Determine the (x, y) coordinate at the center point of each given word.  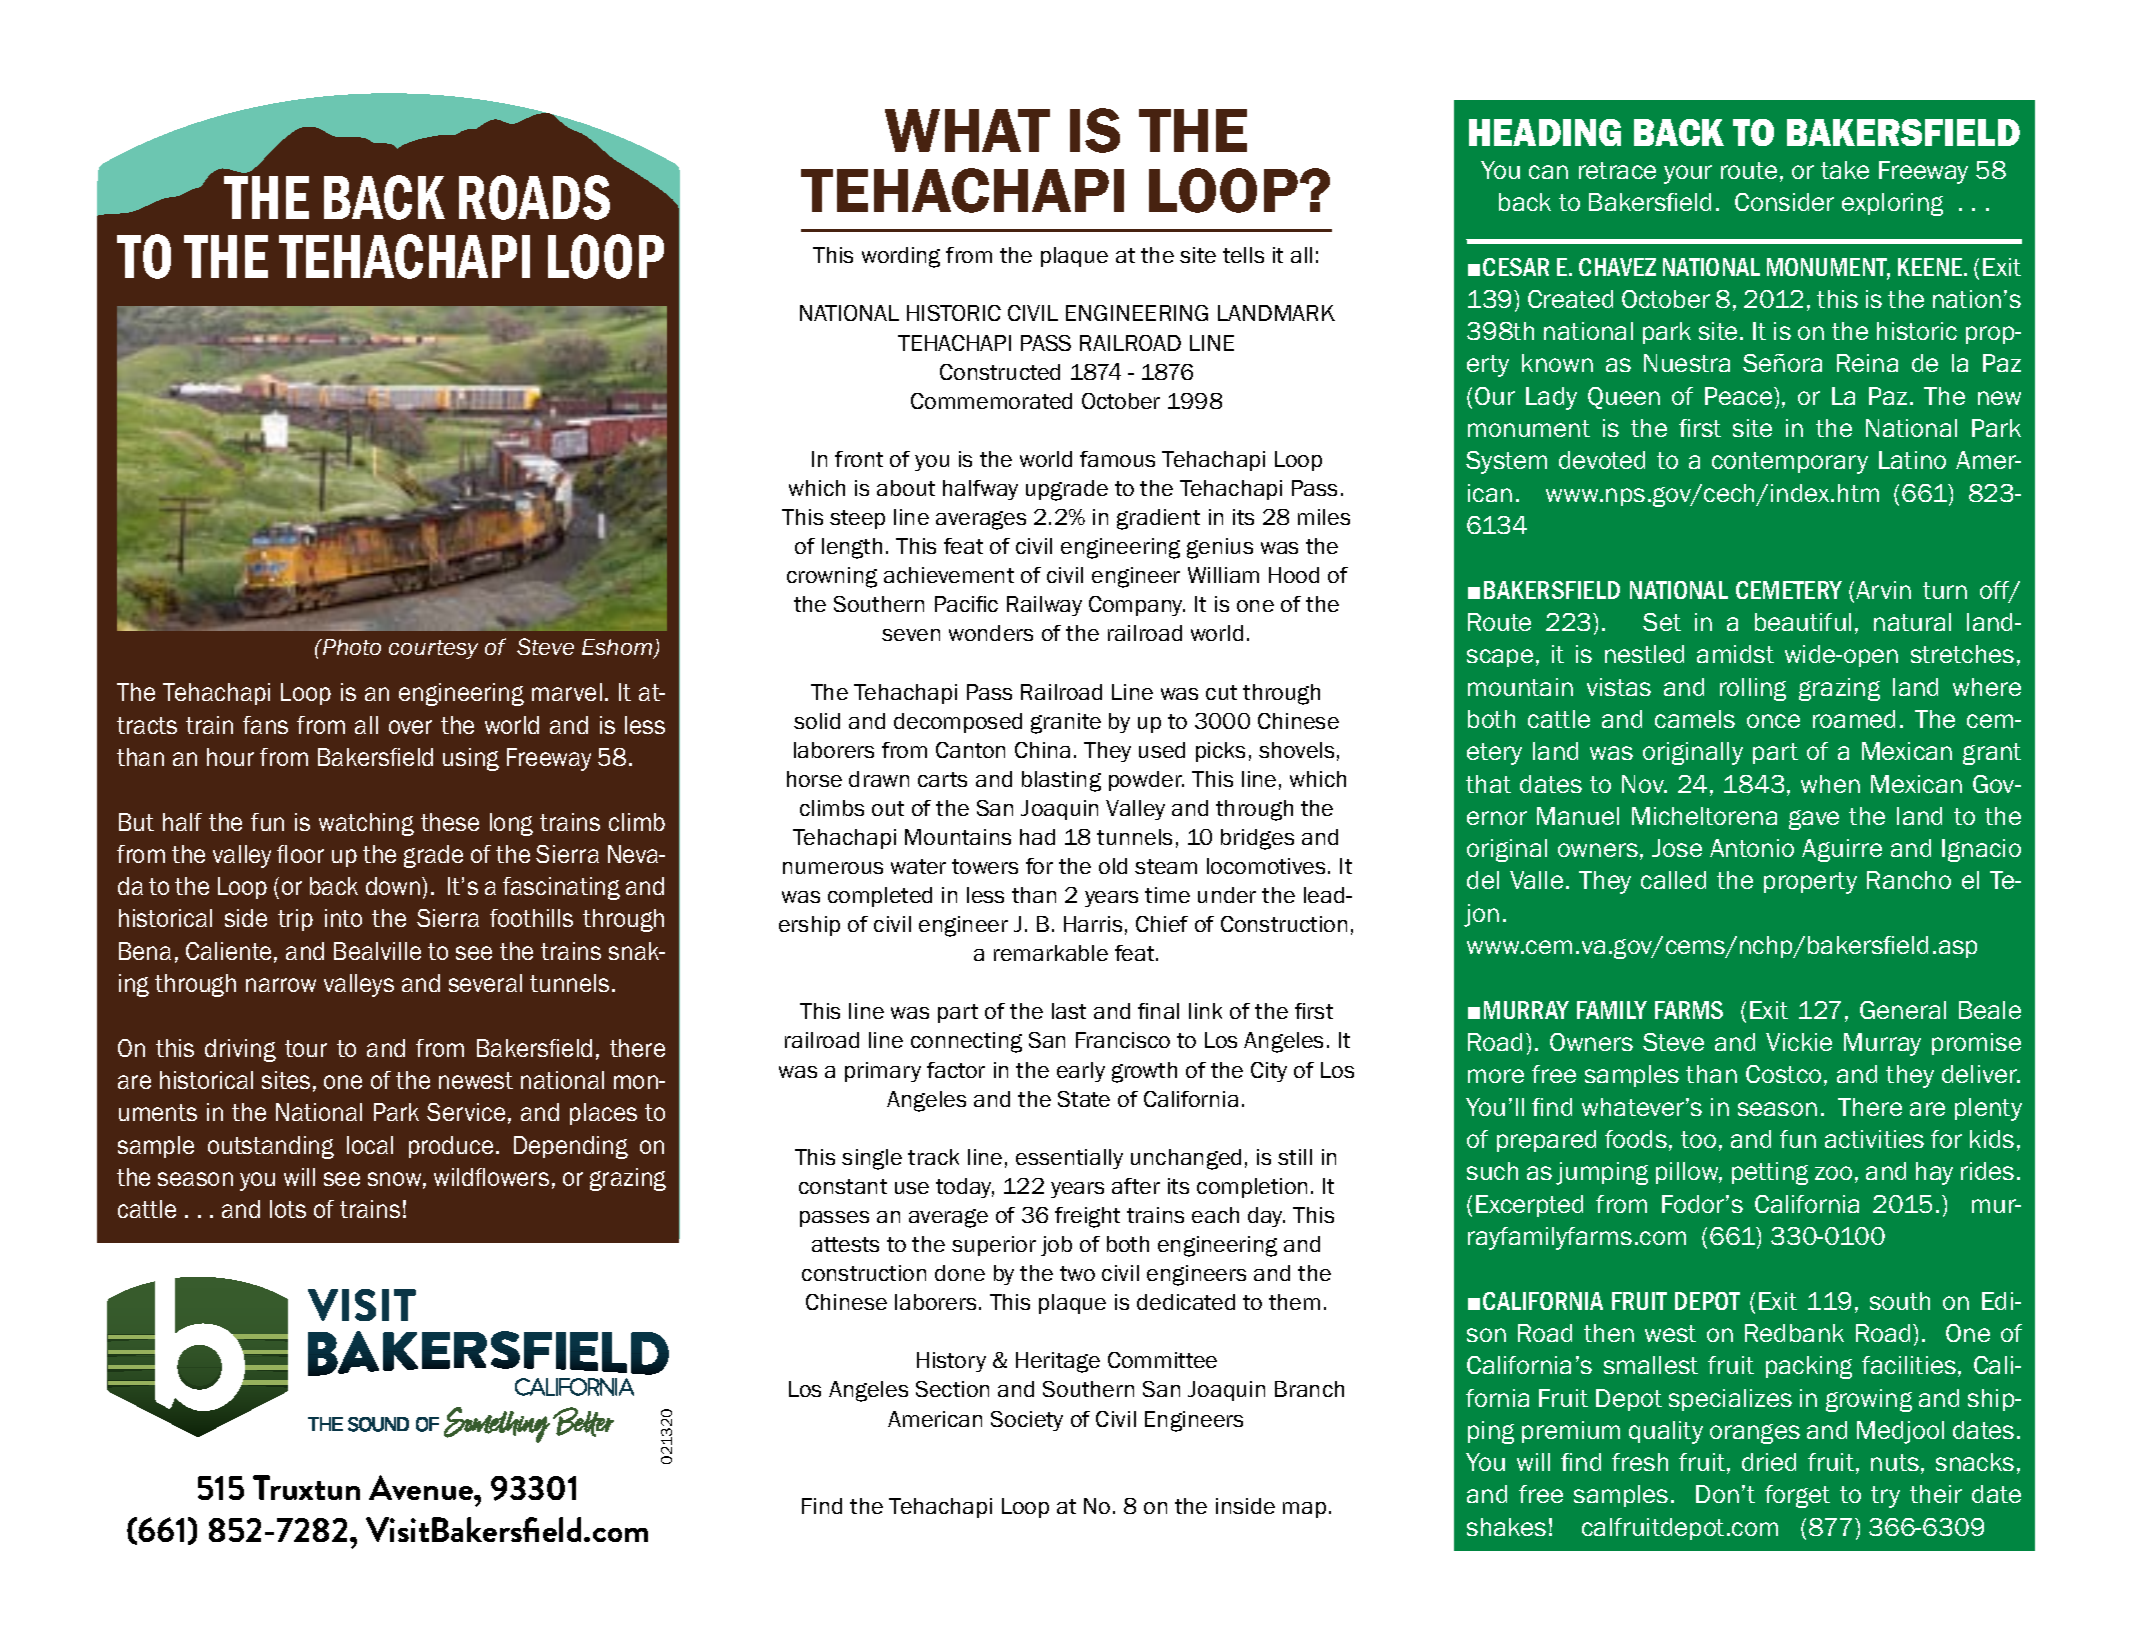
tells (1243, 255)
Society (1027, 1421)
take (1845, 170)
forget (1797, 1496)
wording (901, 257)
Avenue (422, 1487)
